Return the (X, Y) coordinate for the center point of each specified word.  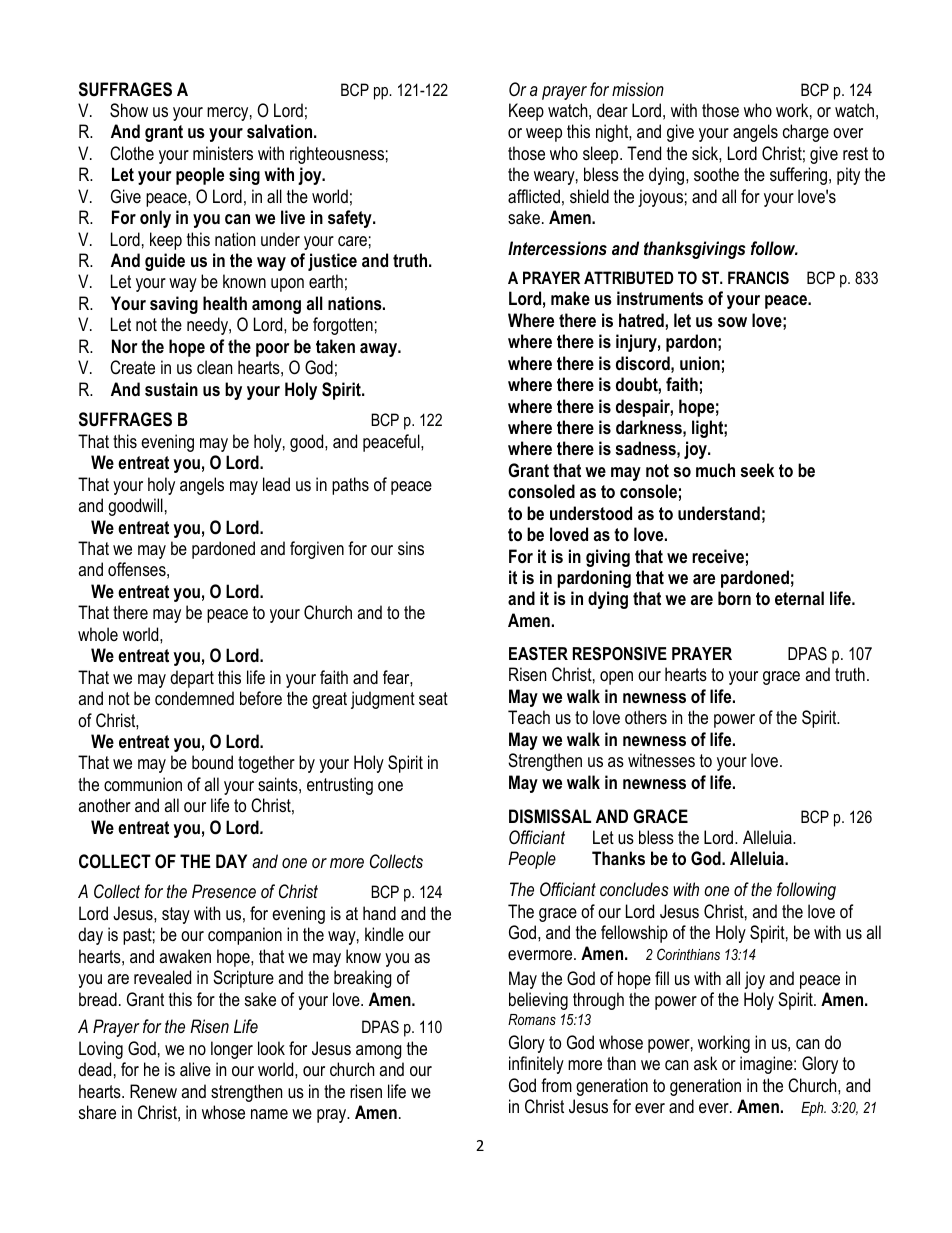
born (734, 598)
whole (98, 634)
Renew (153, 1091)
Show (129, 110)
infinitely (536, 1065)
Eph (813, 1109)
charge (806, 133)
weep (544, 135)
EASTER (538, 654)
